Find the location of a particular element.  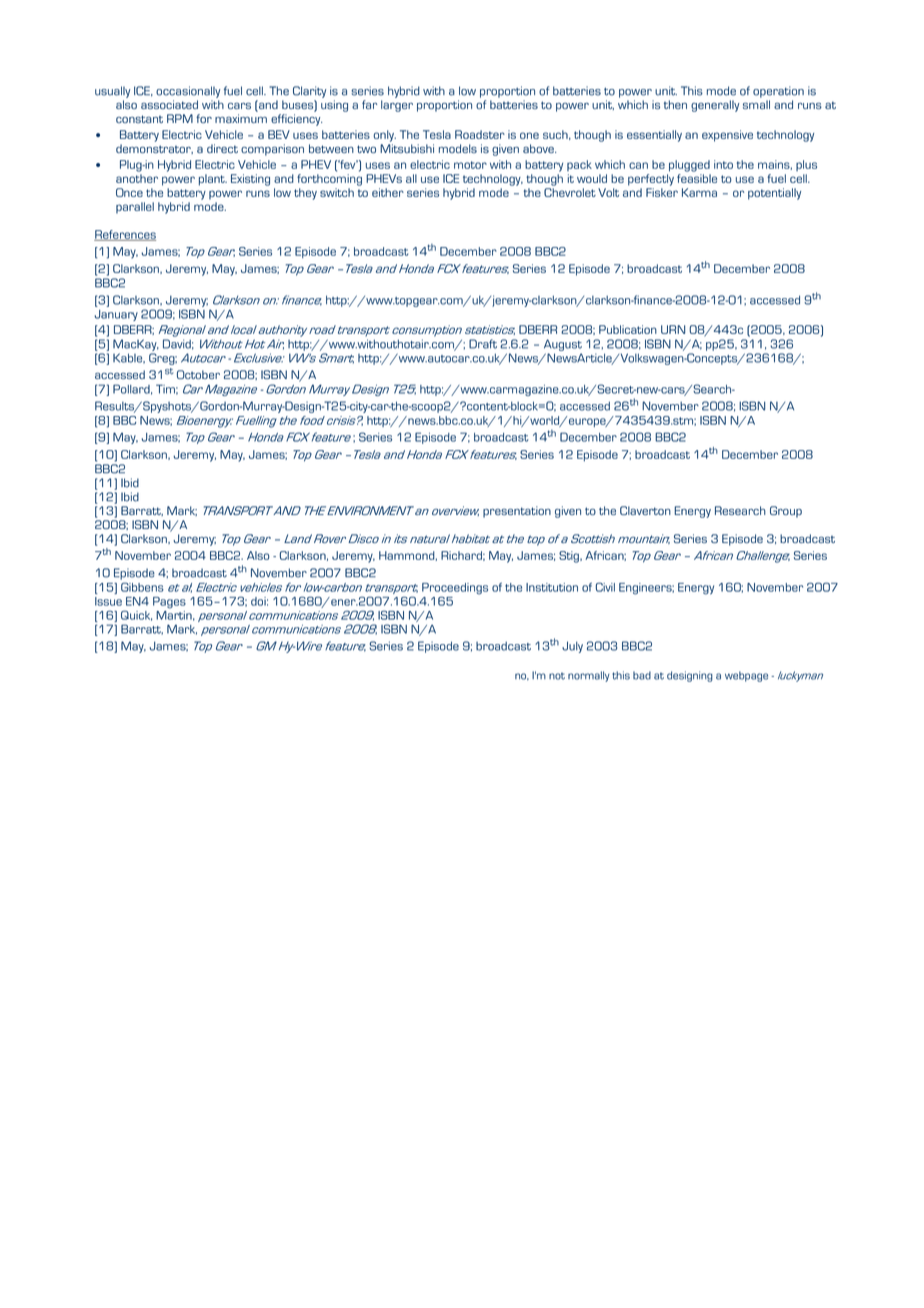

larger is located at coordinates (397, 106).
